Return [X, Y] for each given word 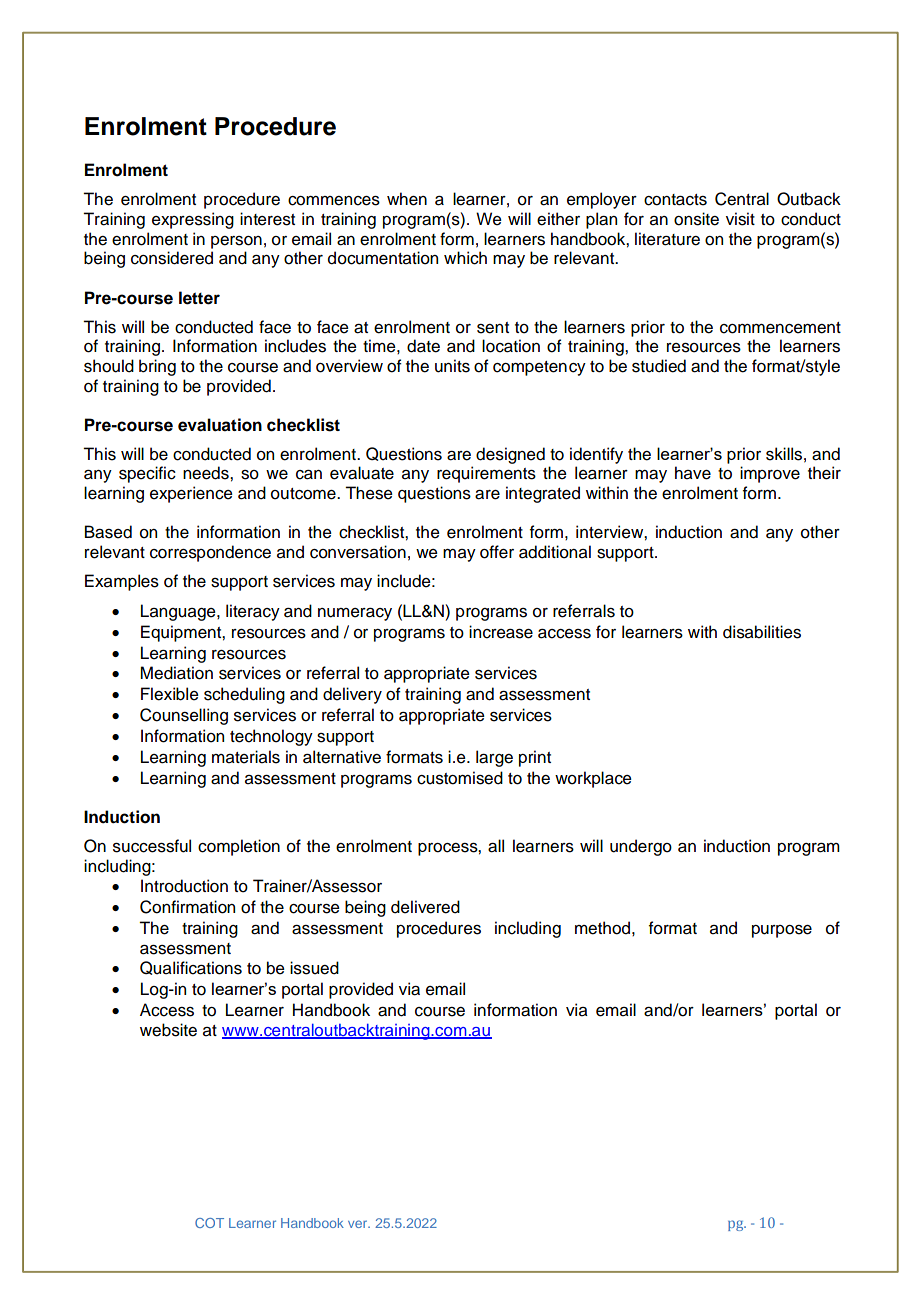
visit [740, 219]
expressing [193, 220]
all [496, 846]
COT [209, 1223]
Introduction [184, 886]
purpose [782, 931]
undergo [641, 847]
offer [497, 552]
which [465, 258]
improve [770, 474]
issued [314, 968]
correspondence [210, 553]
